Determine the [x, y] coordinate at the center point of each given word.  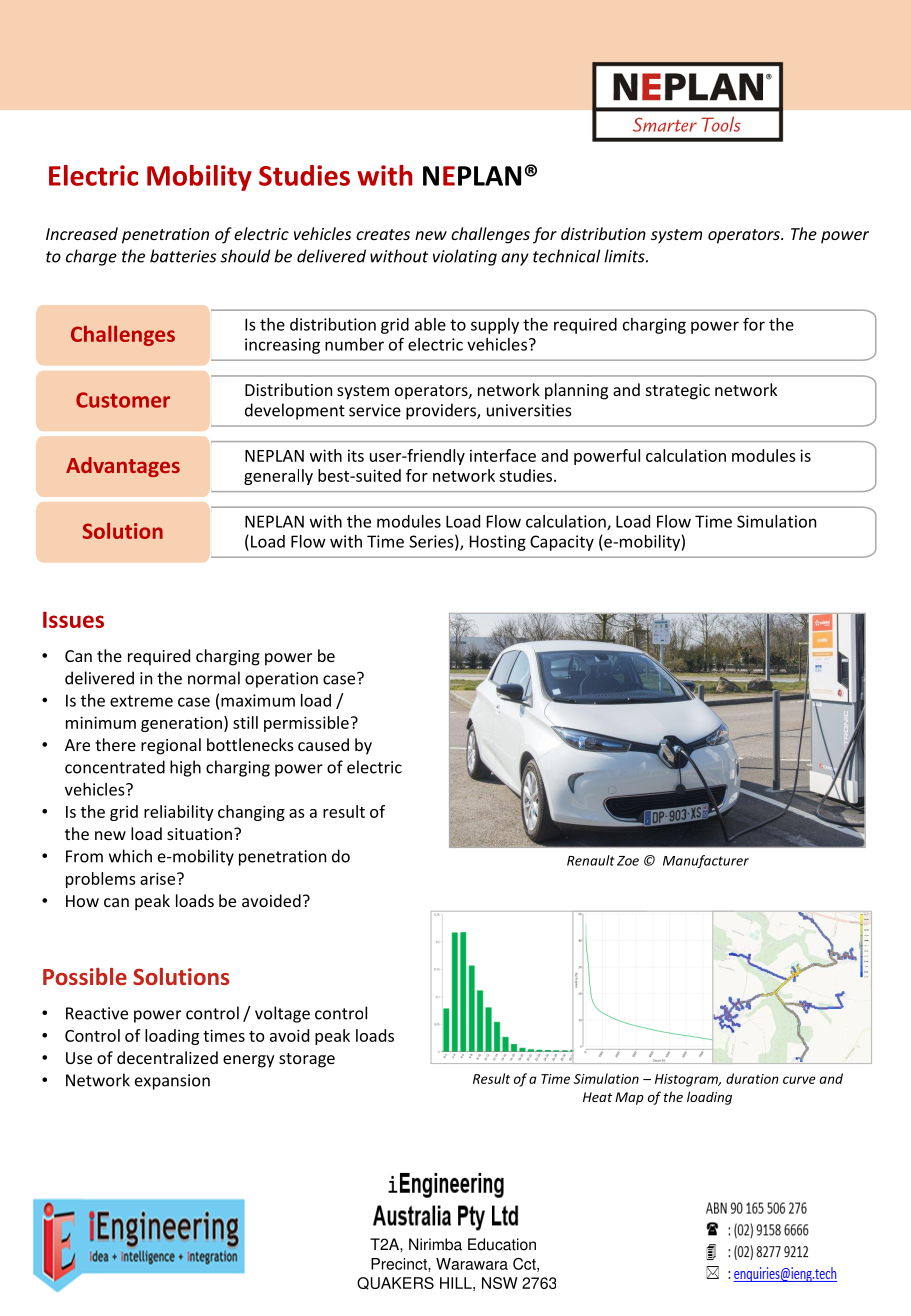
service [375, 410]
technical [566, 256]
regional [171, 746]
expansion [172, 1082]
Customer [123, 400]
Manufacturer [706, 861]
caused [323, 744]
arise [159, 878]
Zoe [628, 861]
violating [465, 257]
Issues [73, 619]
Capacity [562, 543]
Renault [591, 860]
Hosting [498, 543]
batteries [183, 256]
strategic [678, 392]
